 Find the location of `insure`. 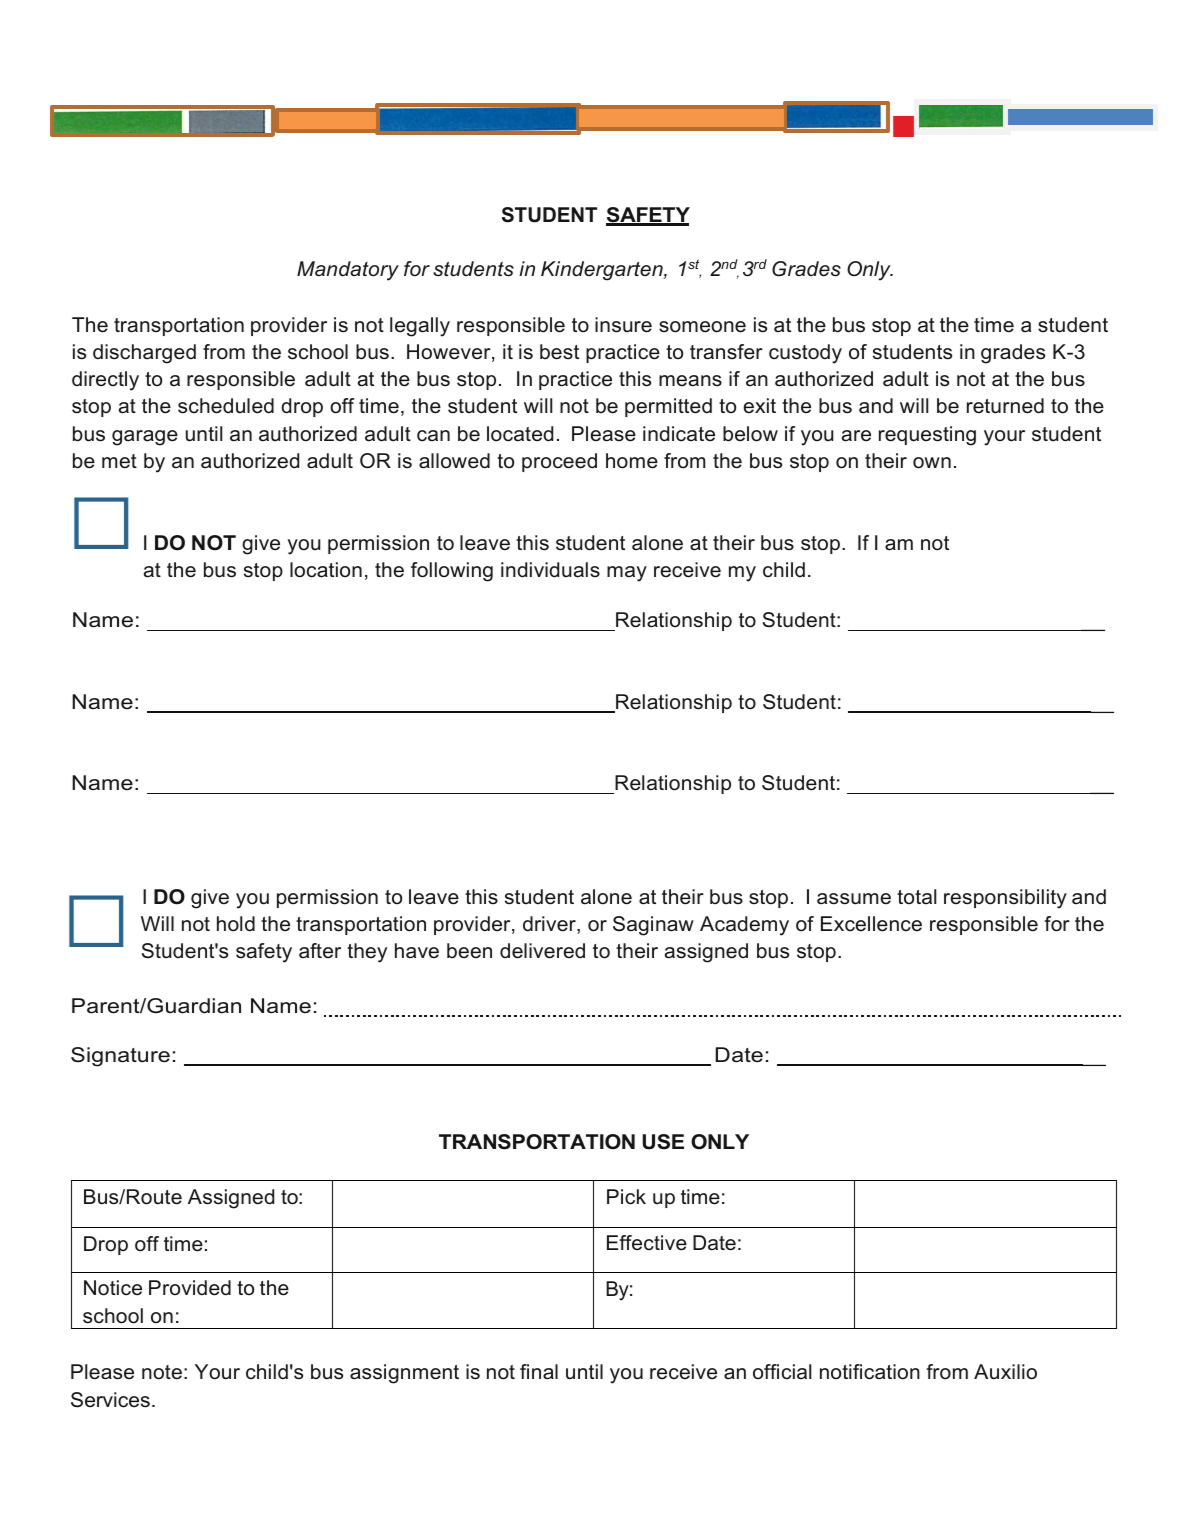

insure is located at coordinates (623, 325).
